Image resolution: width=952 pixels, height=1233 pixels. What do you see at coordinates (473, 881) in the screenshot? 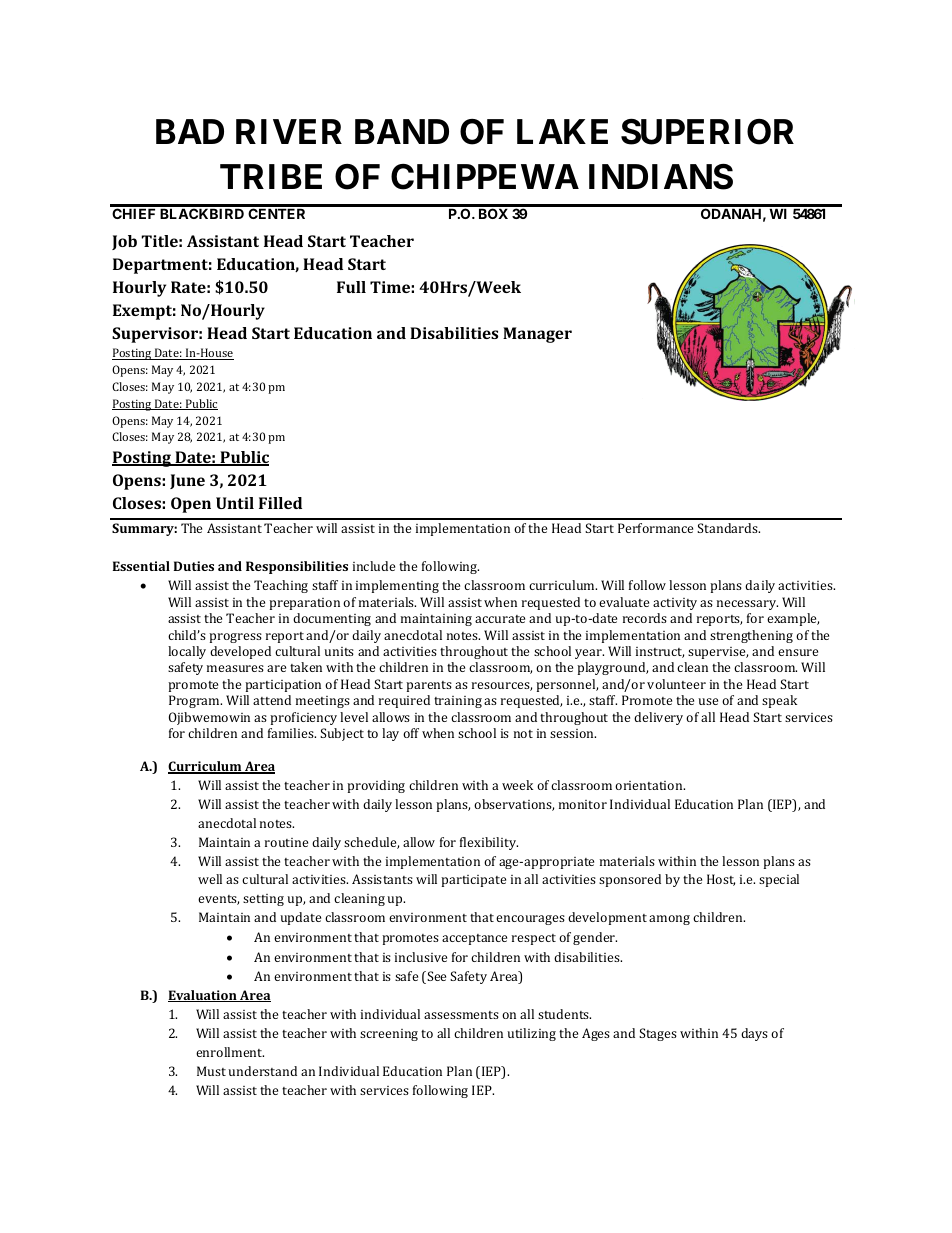
I see `participate` at bounding box center [473, 881].
